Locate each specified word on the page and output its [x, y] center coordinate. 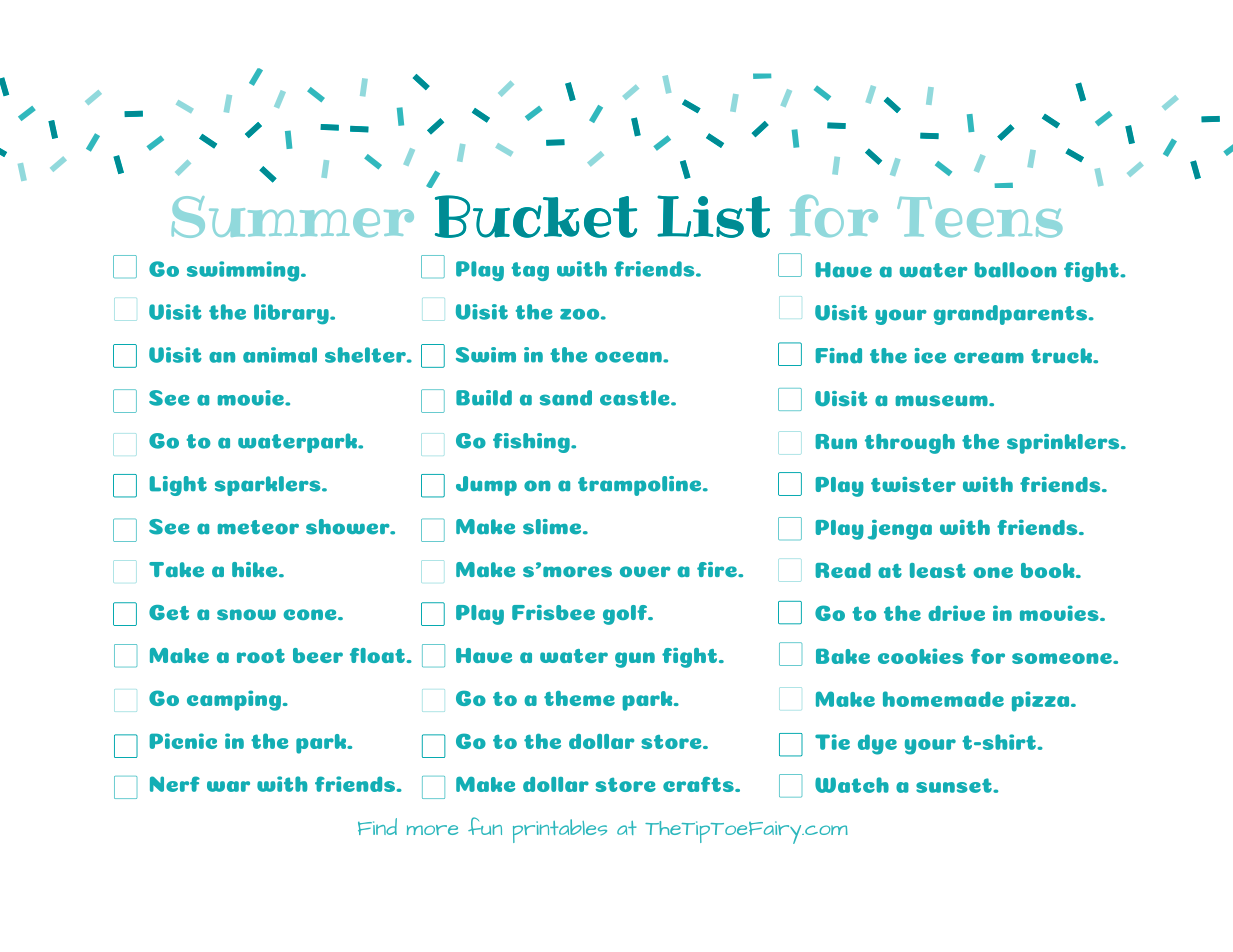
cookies [920, 656]
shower [349, 527]
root [261, 656]
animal [280, 355]
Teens [979, 217]
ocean [629, 357]
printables [560, 831]
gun [635, 660]
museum [942, 401]
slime [553, 527]
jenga [899, 529]
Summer [293, 217]
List [713, 216]
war [228, 786]
